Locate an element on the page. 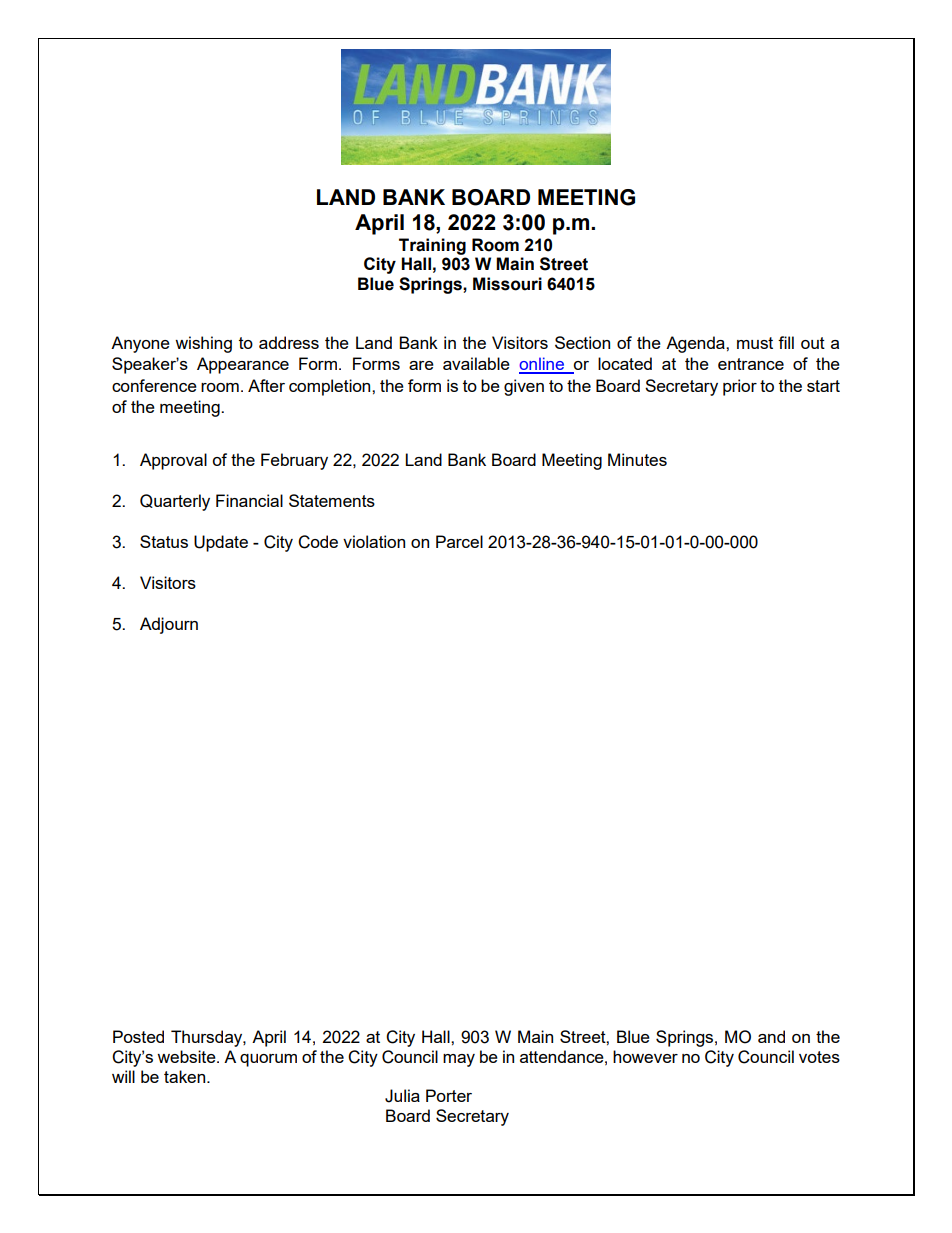 The image size is (952, 1233). must is located at coordinates (755, 343).
